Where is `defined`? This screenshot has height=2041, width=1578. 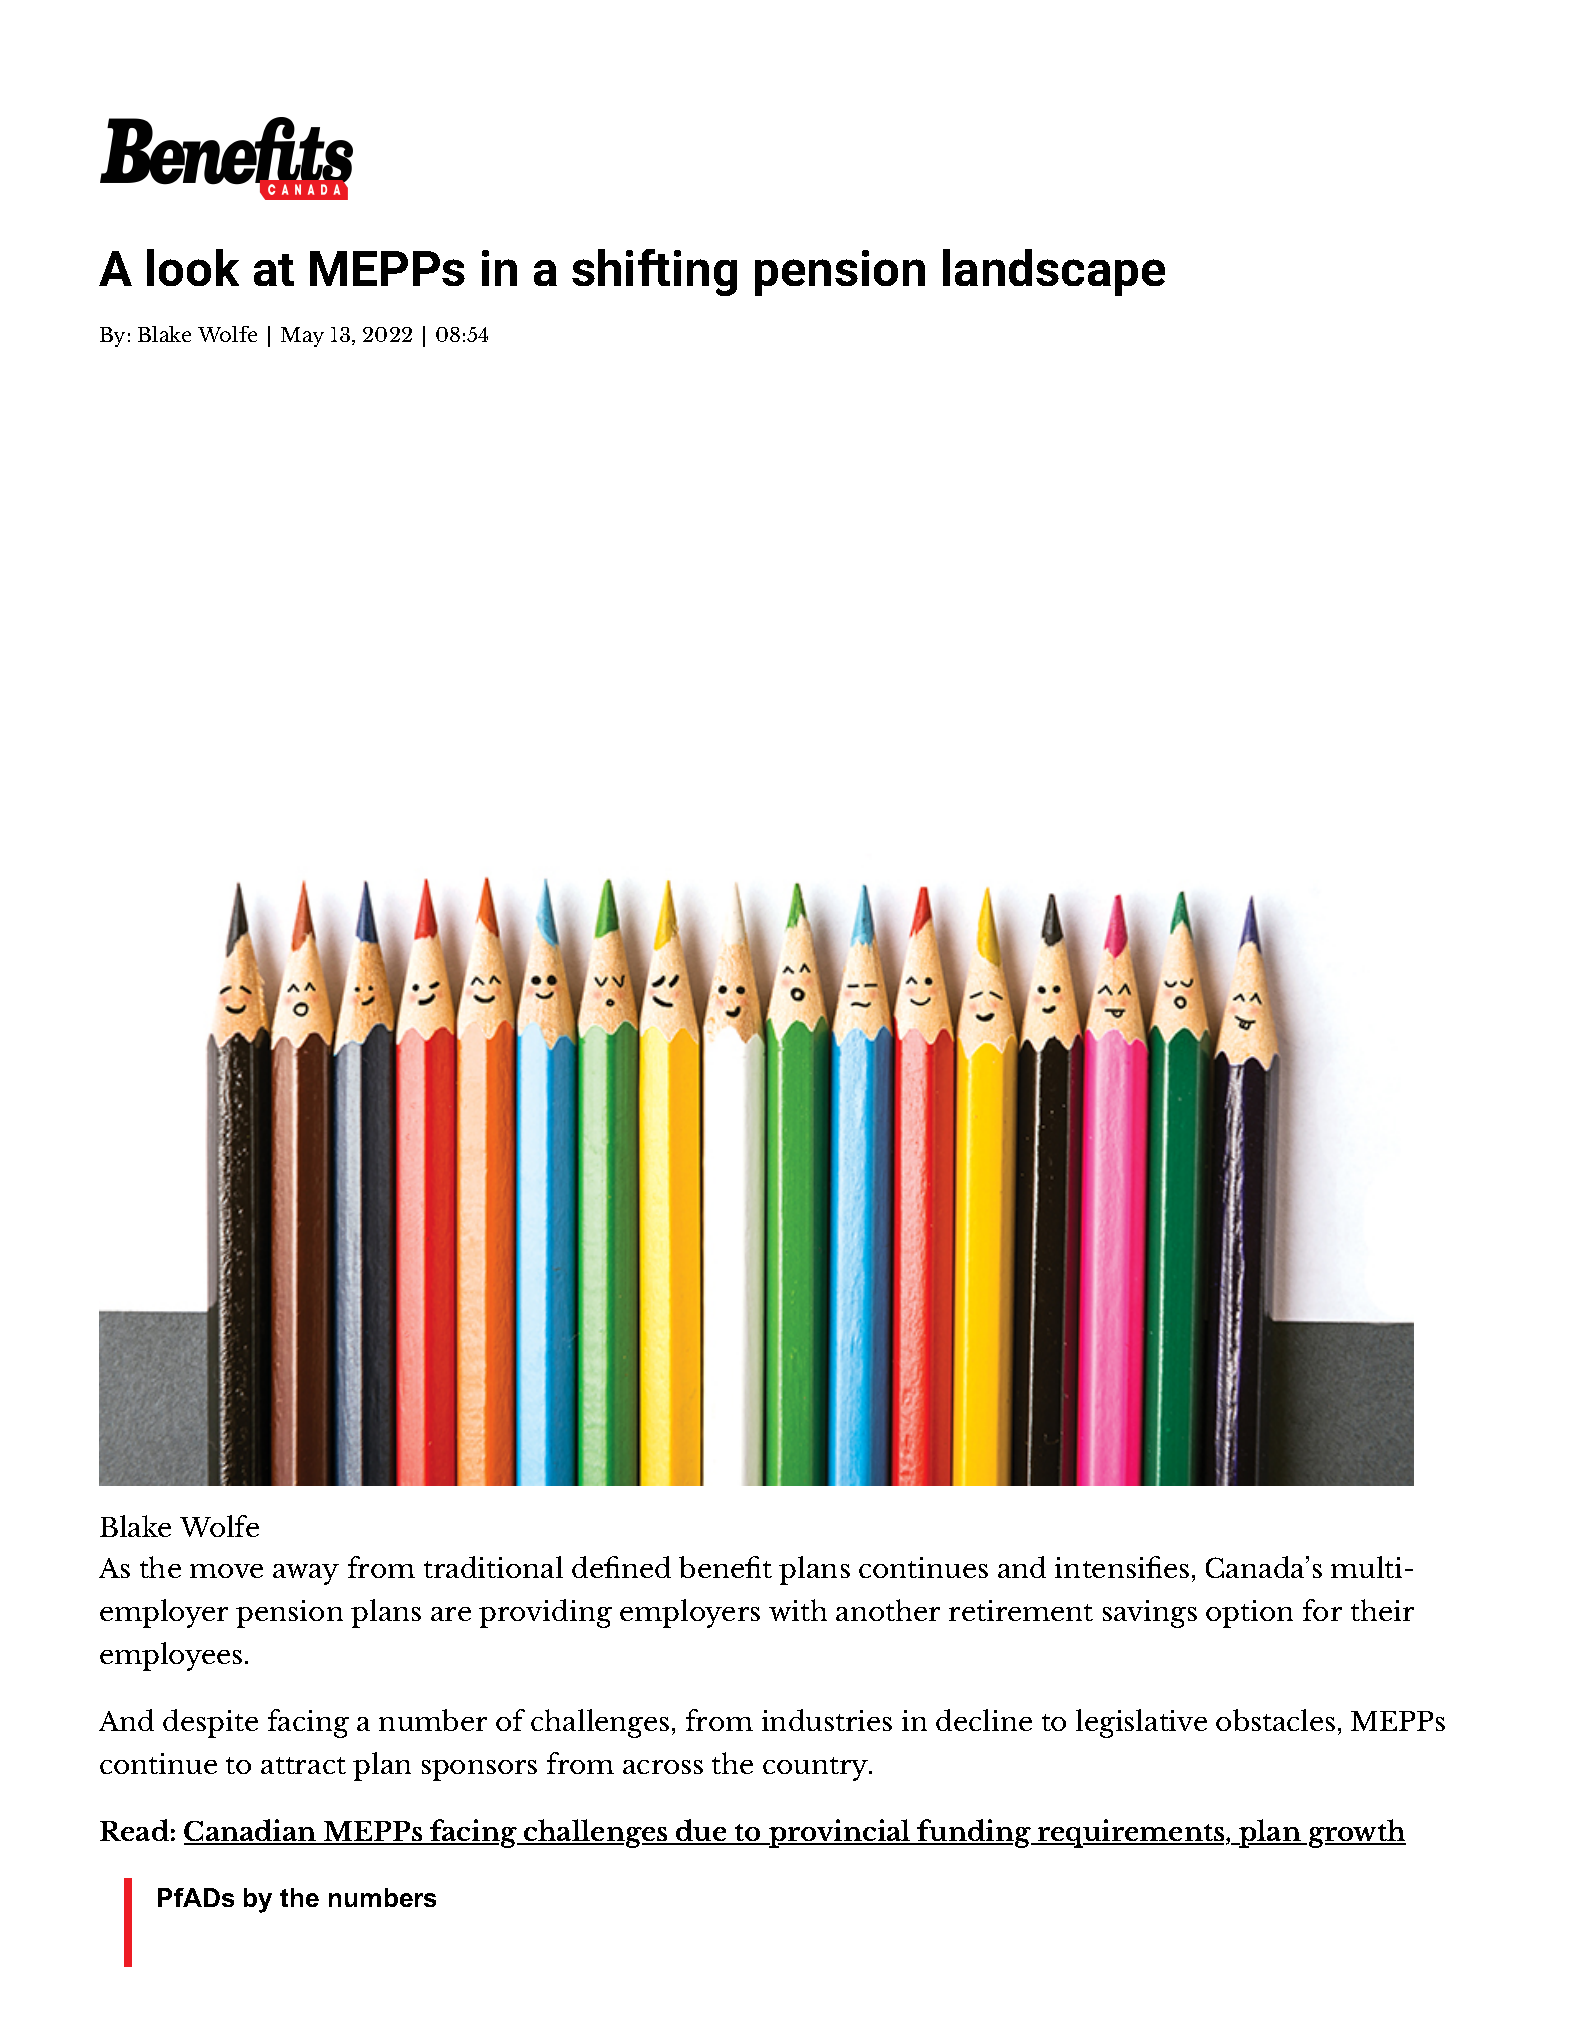 defined is located at coordinates (621, 1567).
